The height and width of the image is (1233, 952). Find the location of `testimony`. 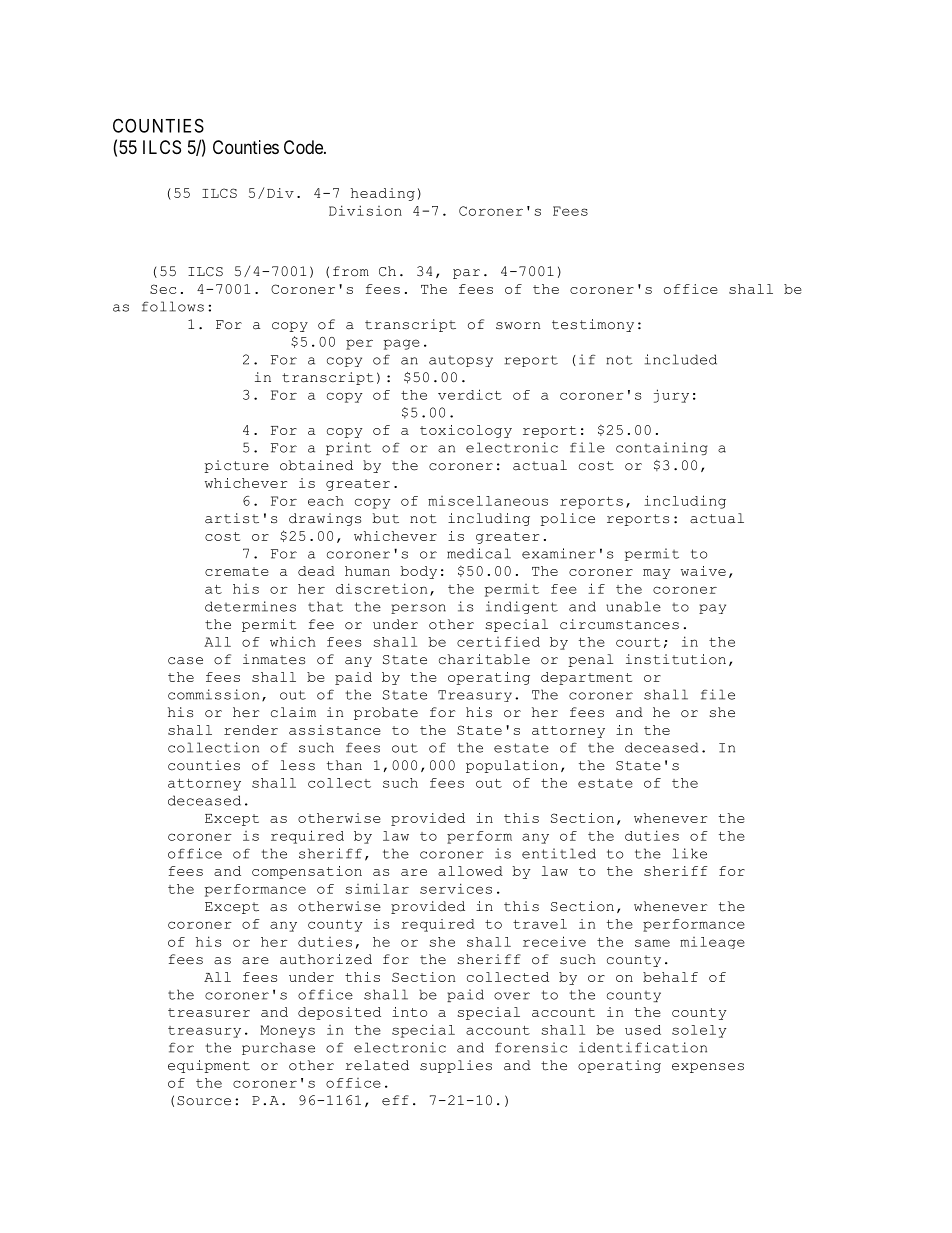

testimony is located at coordinates (593, 325).
